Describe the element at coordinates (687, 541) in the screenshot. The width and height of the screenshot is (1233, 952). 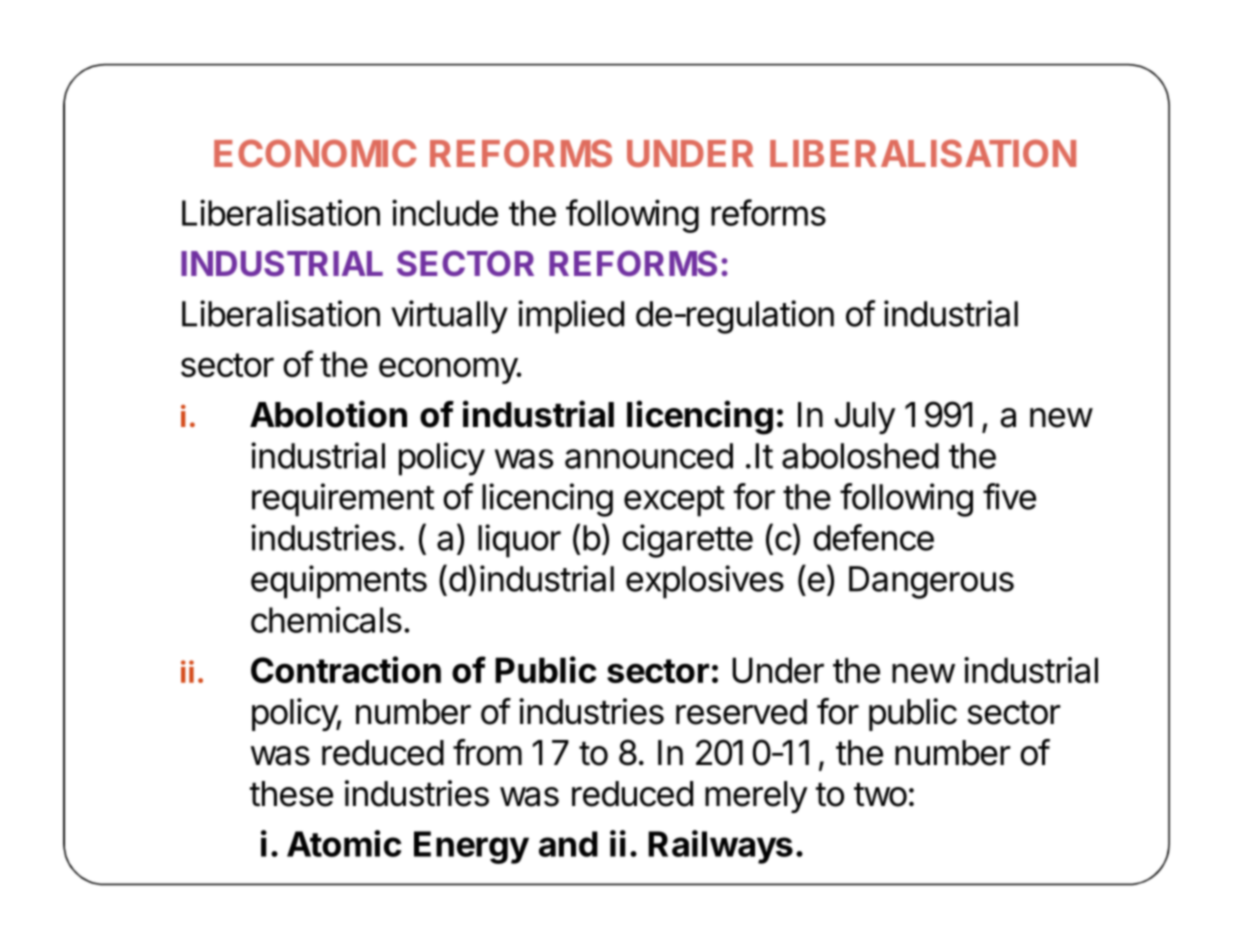
I see `cigarette` at that location.
